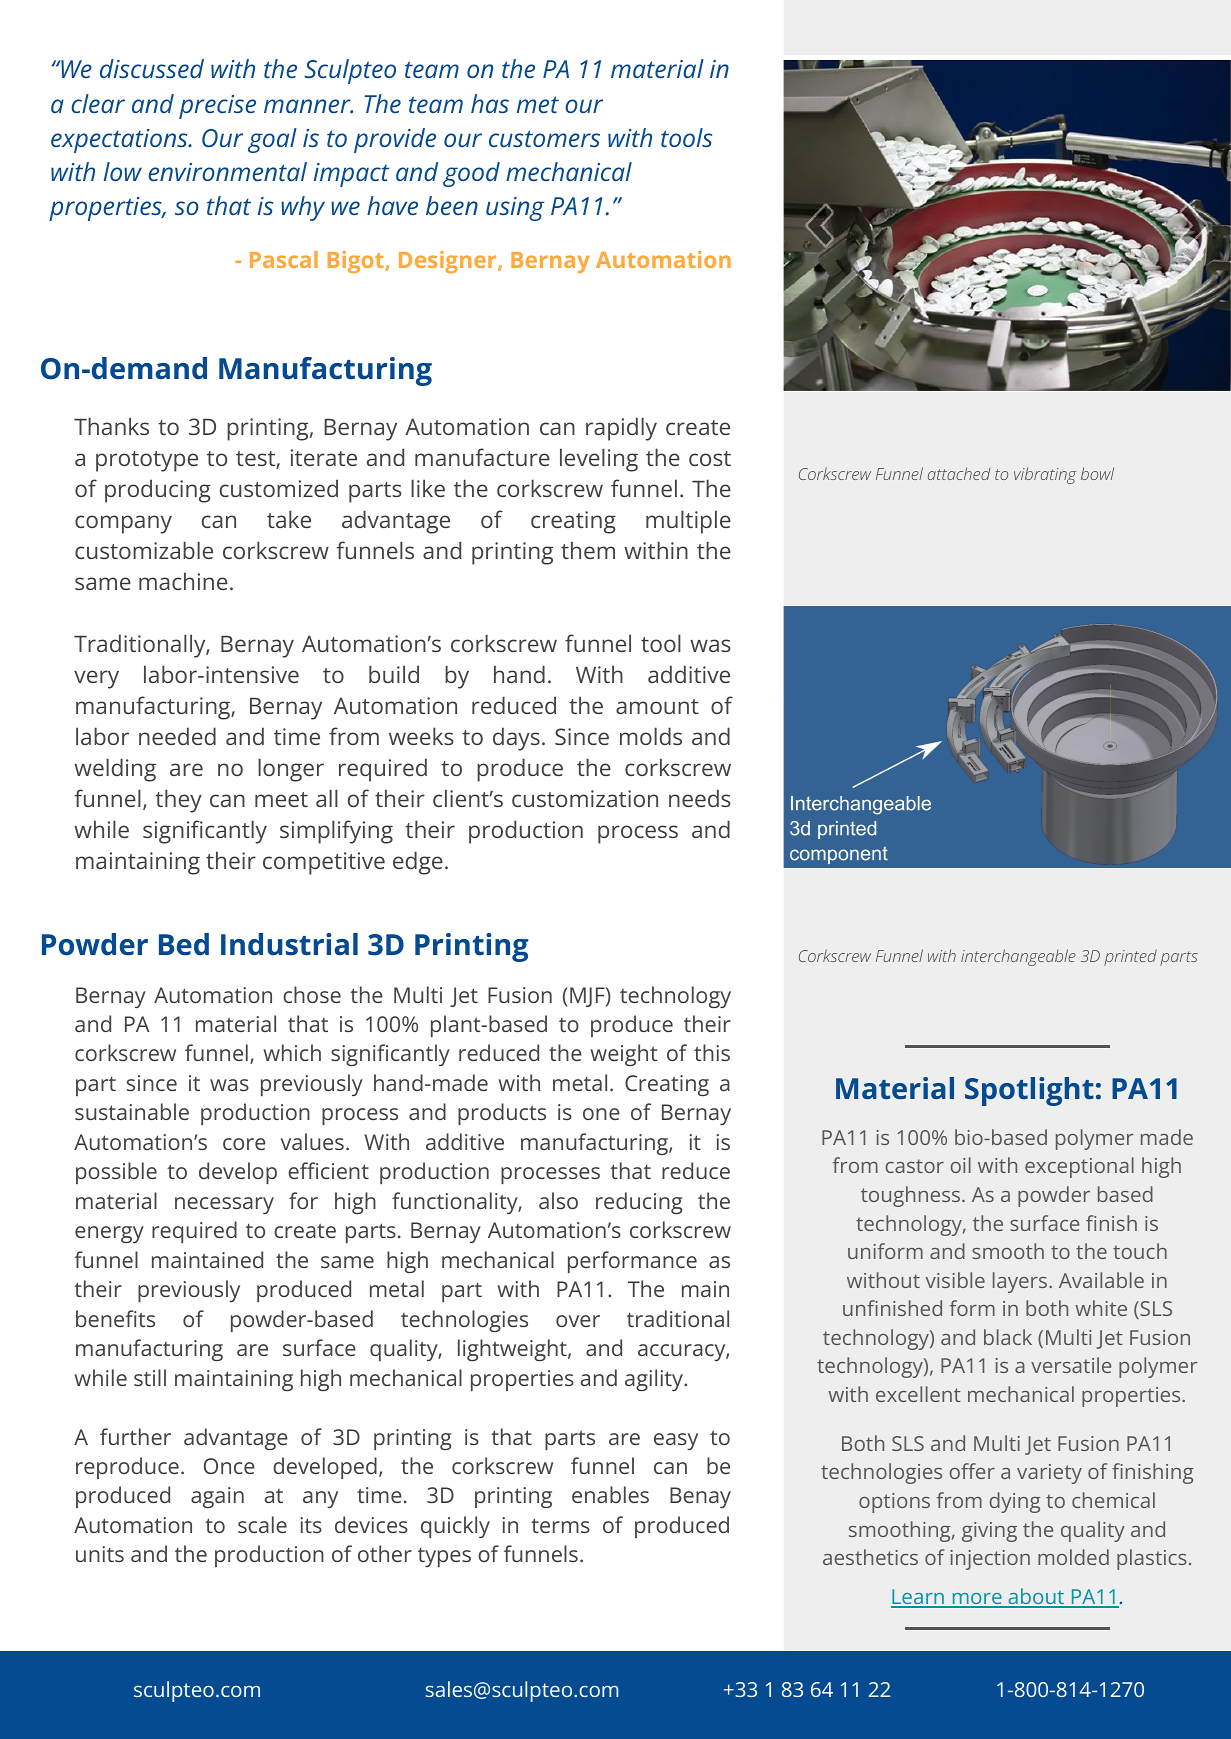  I want to click on precise, so click(217, 107).
